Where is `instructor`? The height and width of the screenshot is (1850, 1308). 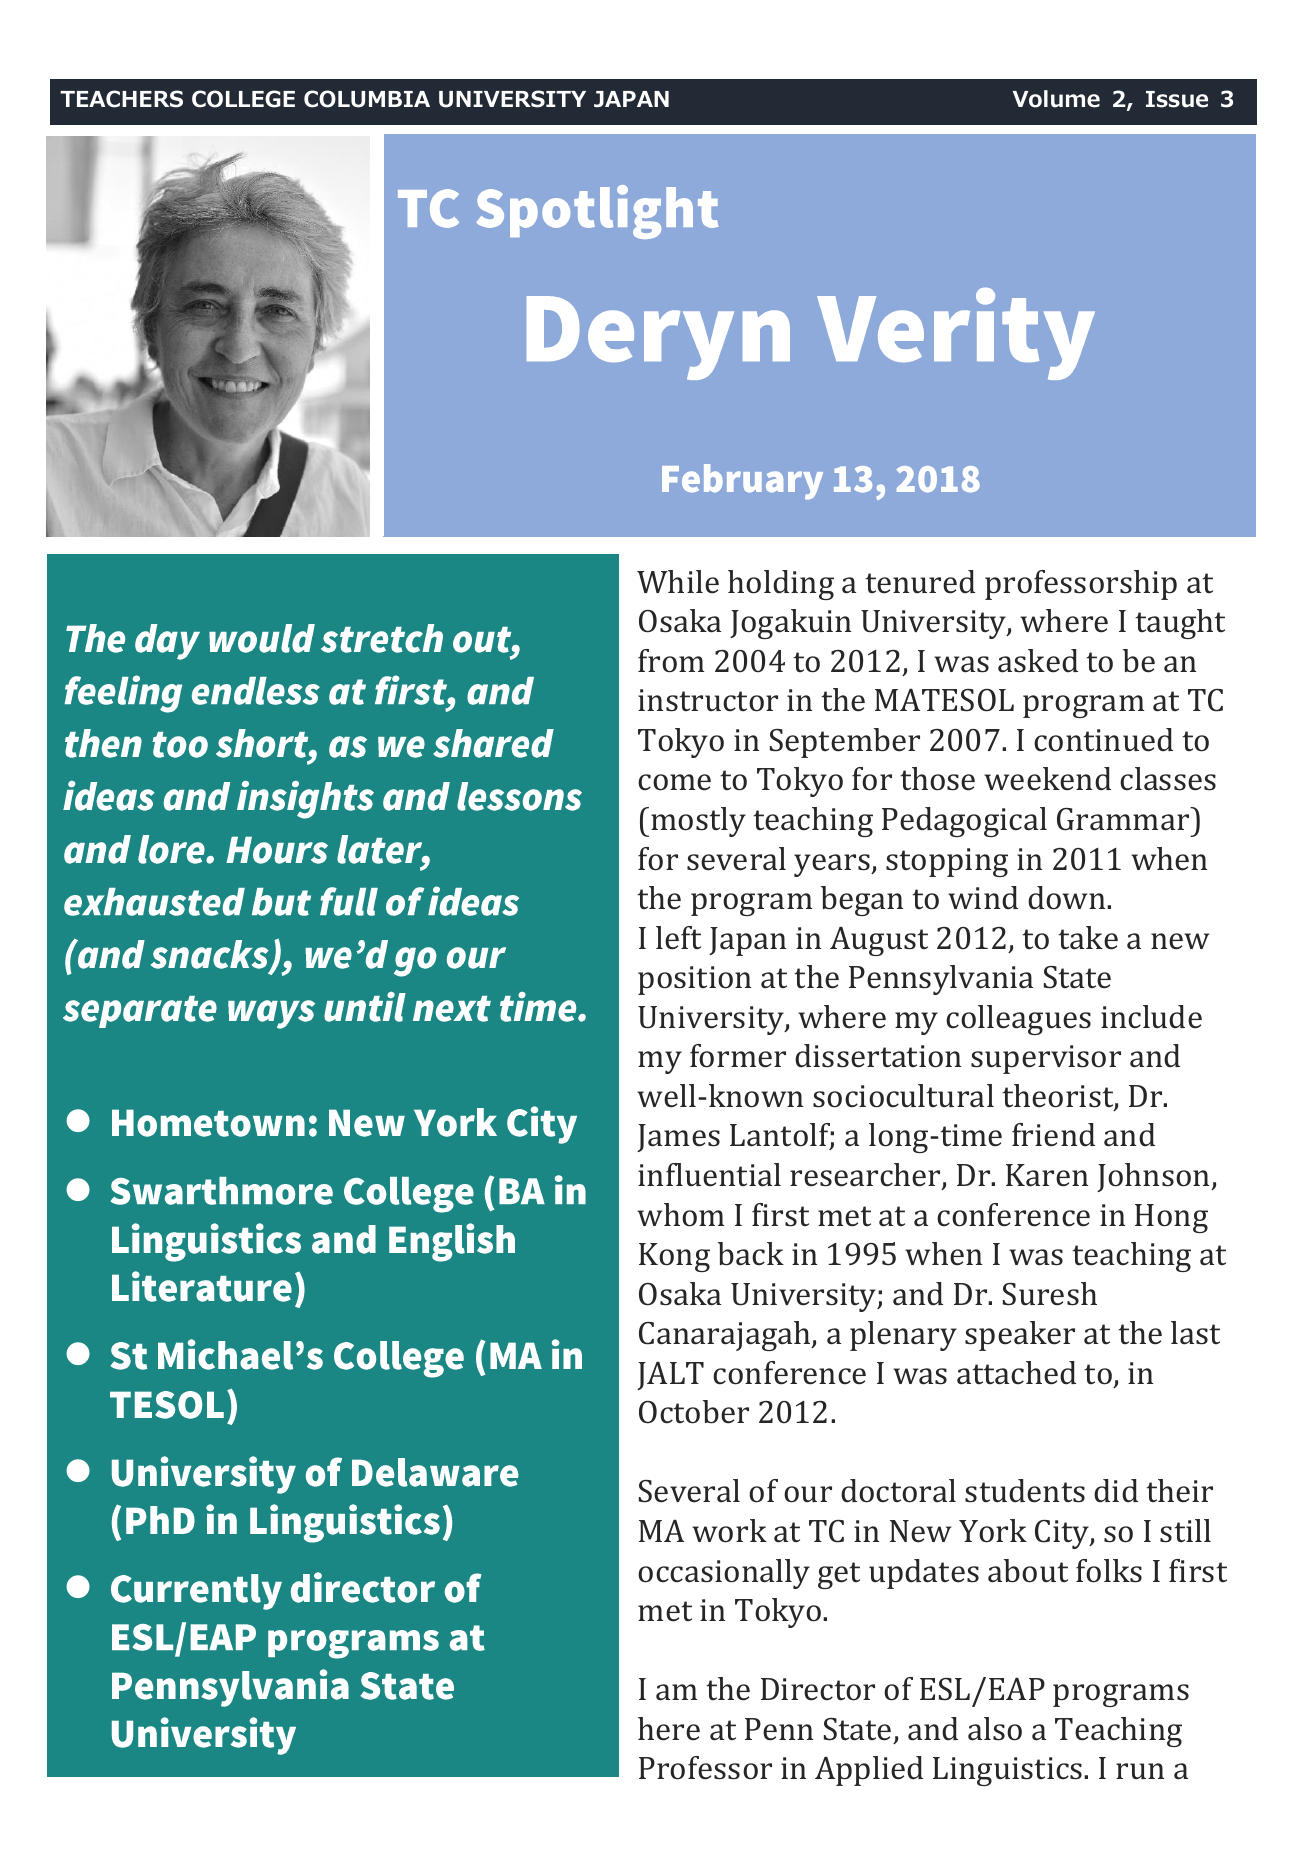 instructor is located at coordinates (708, 700).
